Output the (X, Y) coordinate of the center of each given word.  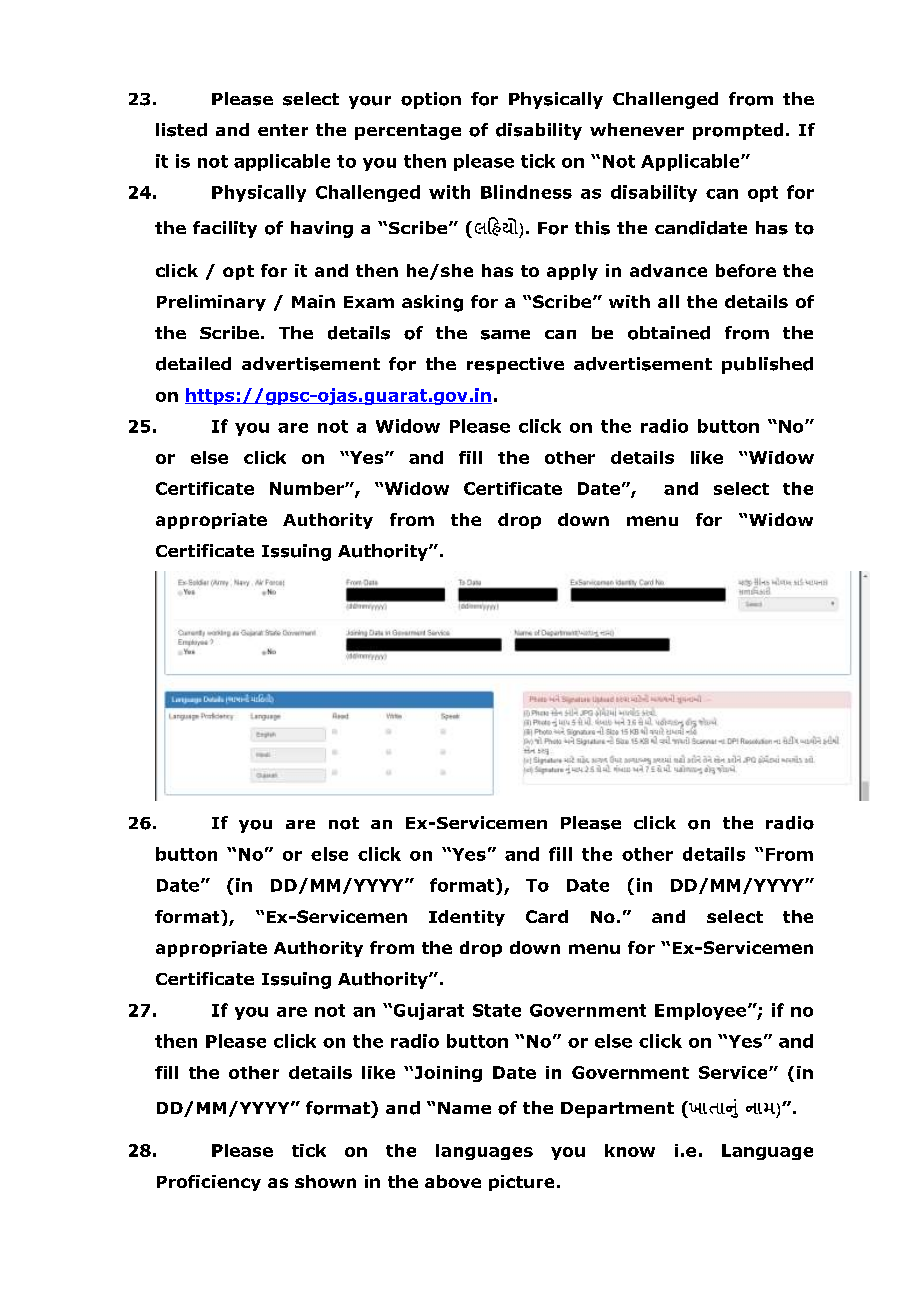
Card (547, 916)
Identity (467, 918)
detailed (193, 364)
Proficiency (209, 1183)
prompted (738, 131)
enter (283, 130)
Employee (702, 1011)
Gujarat (427, 1011)
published (767, 365)
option (431, 100)
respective (515, 365)
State (497, 1010)
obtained (669, 333)
